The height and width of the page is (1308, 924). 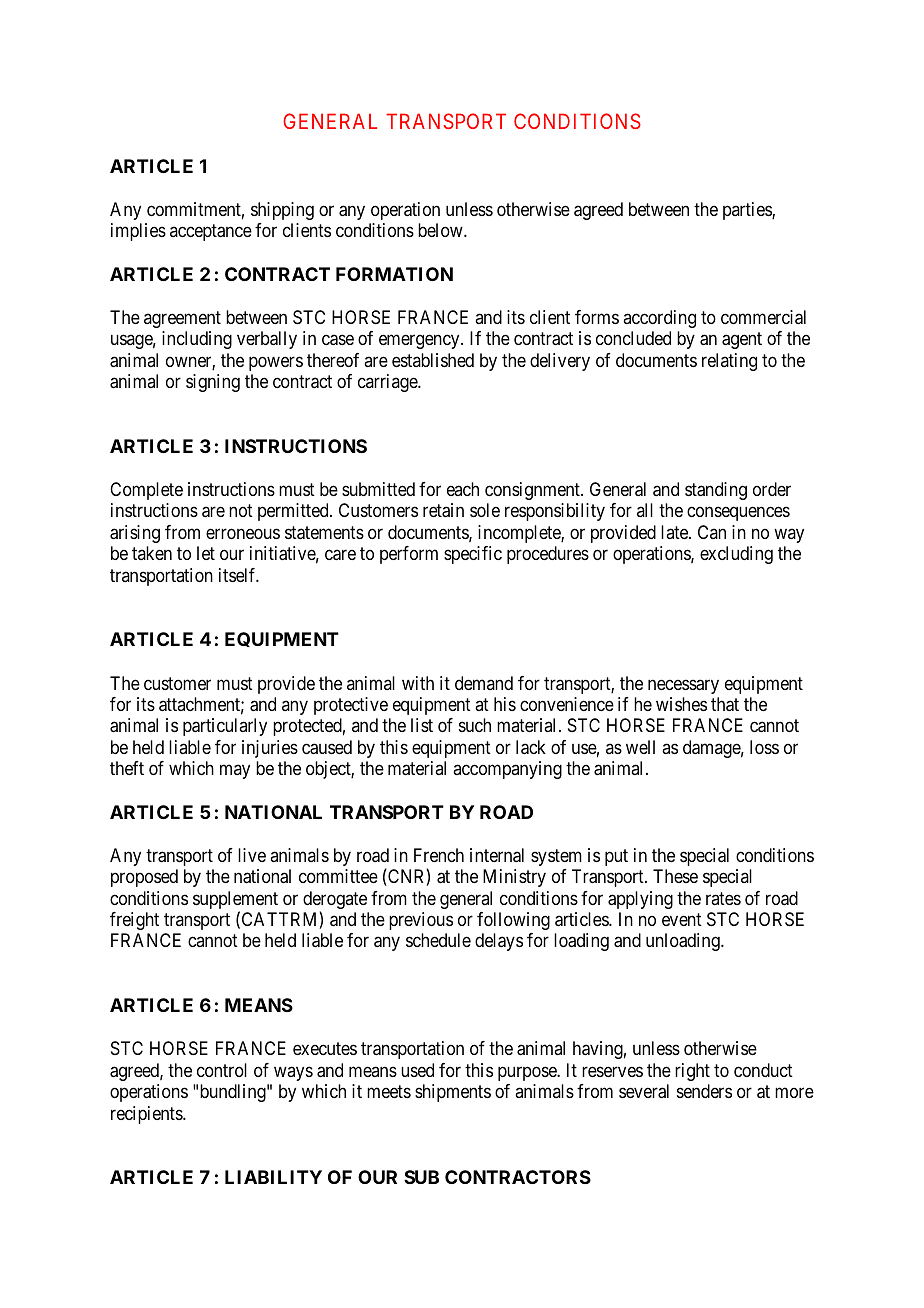 What do you see at coordinates (441, 230) in the page?
I see `below` at bounding box center [441, 230].
